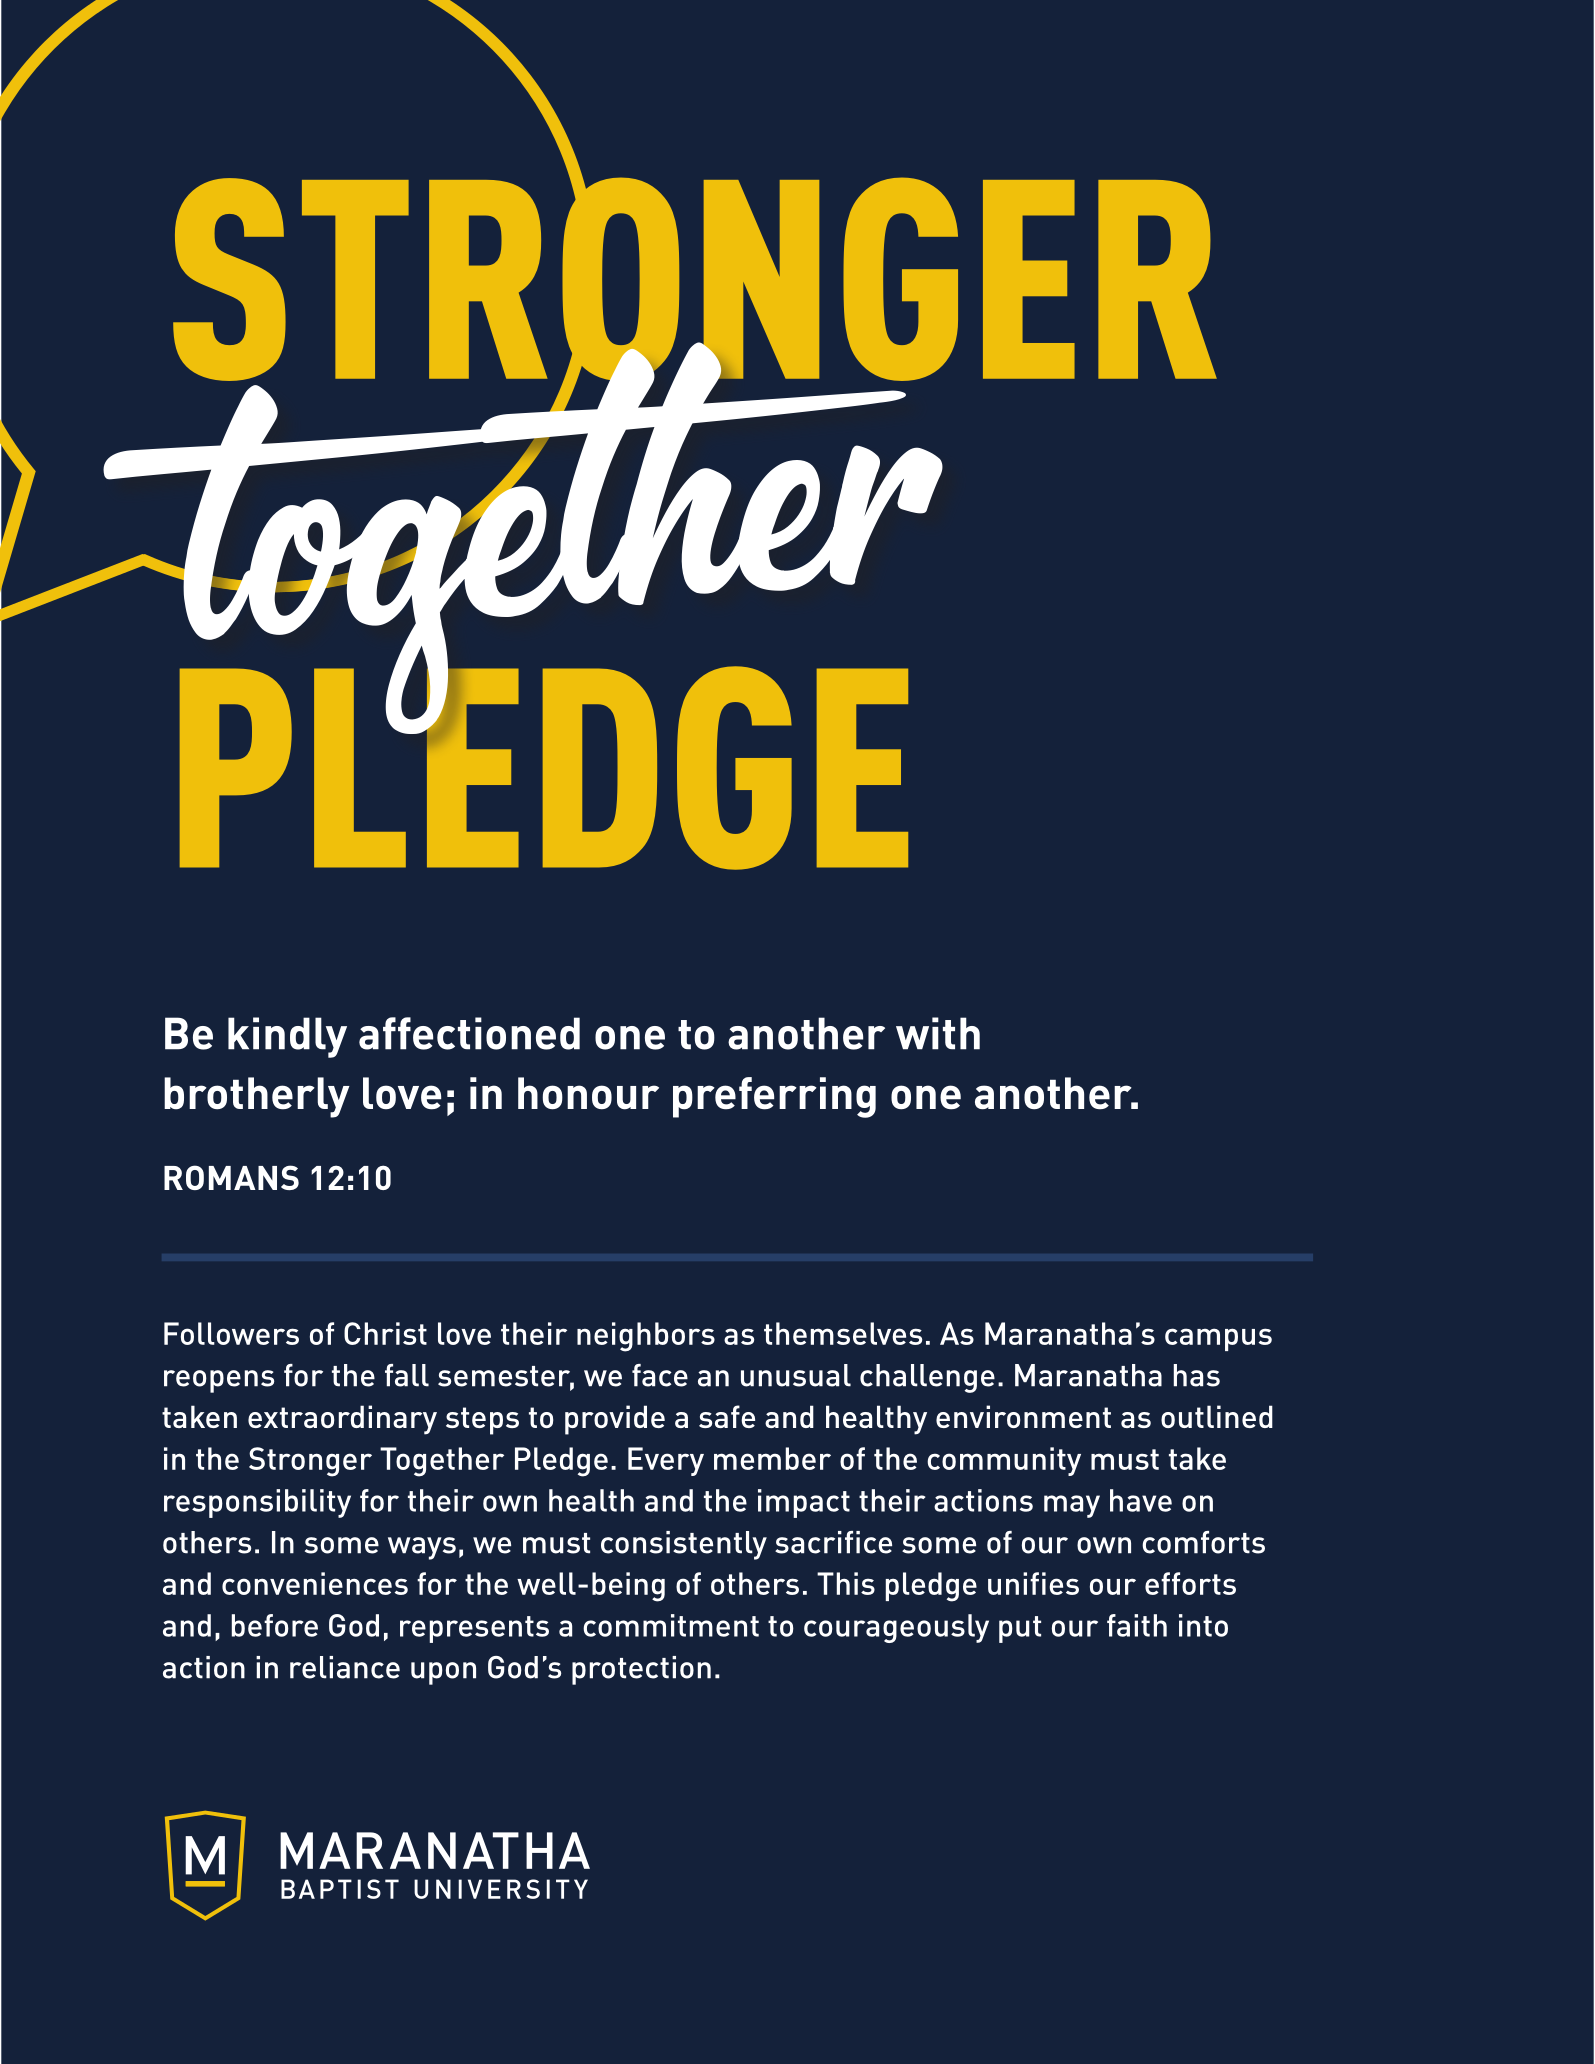 This screenshot has height=2064, width=1595. I want to click on kindly, so click(287, 1037).
